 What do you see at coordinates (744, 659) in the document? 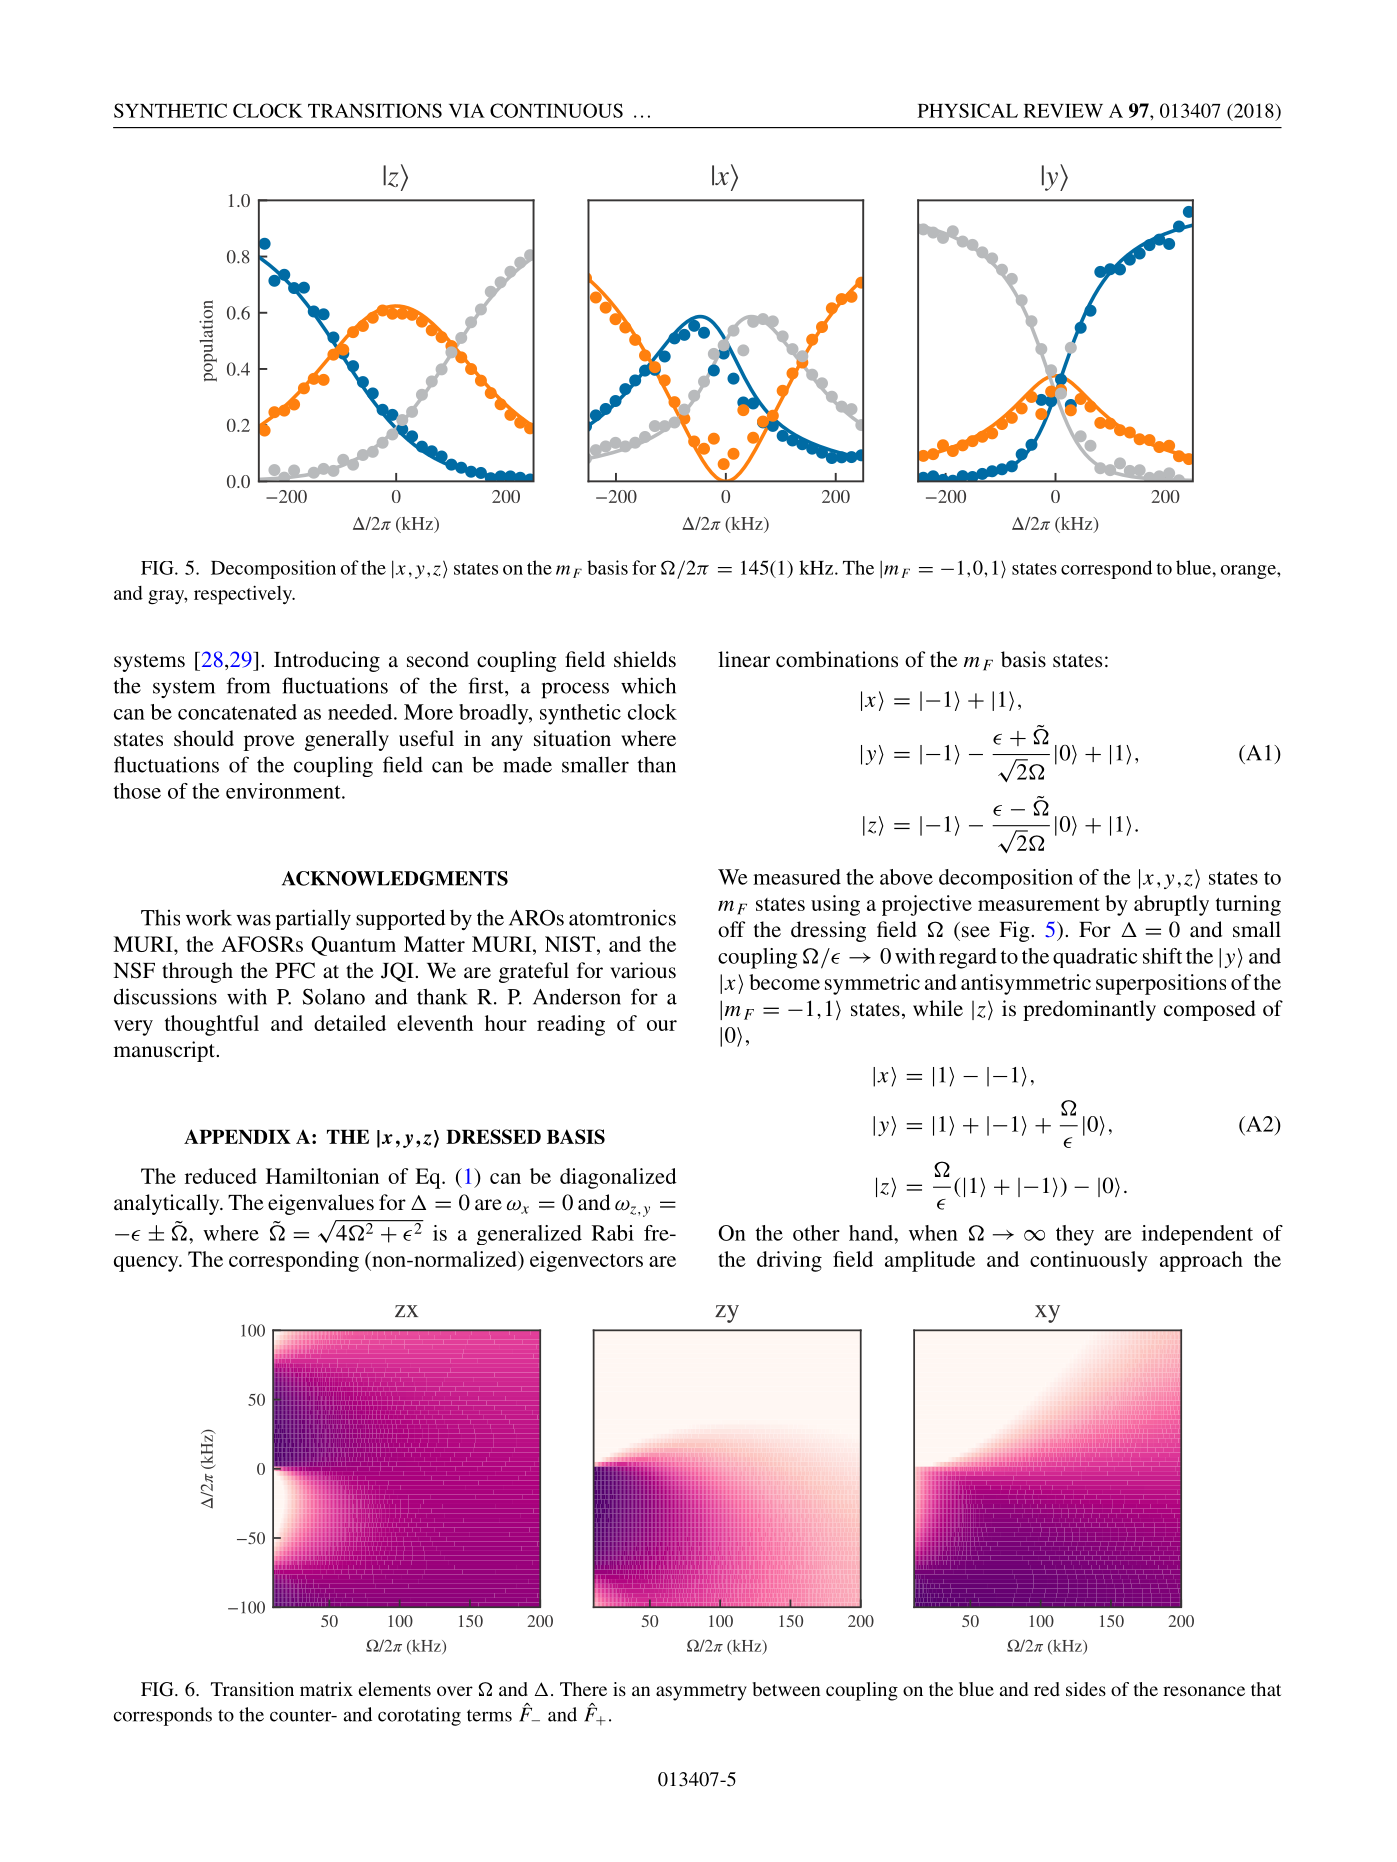
I see `linear` at bounding box center [744, 659].
